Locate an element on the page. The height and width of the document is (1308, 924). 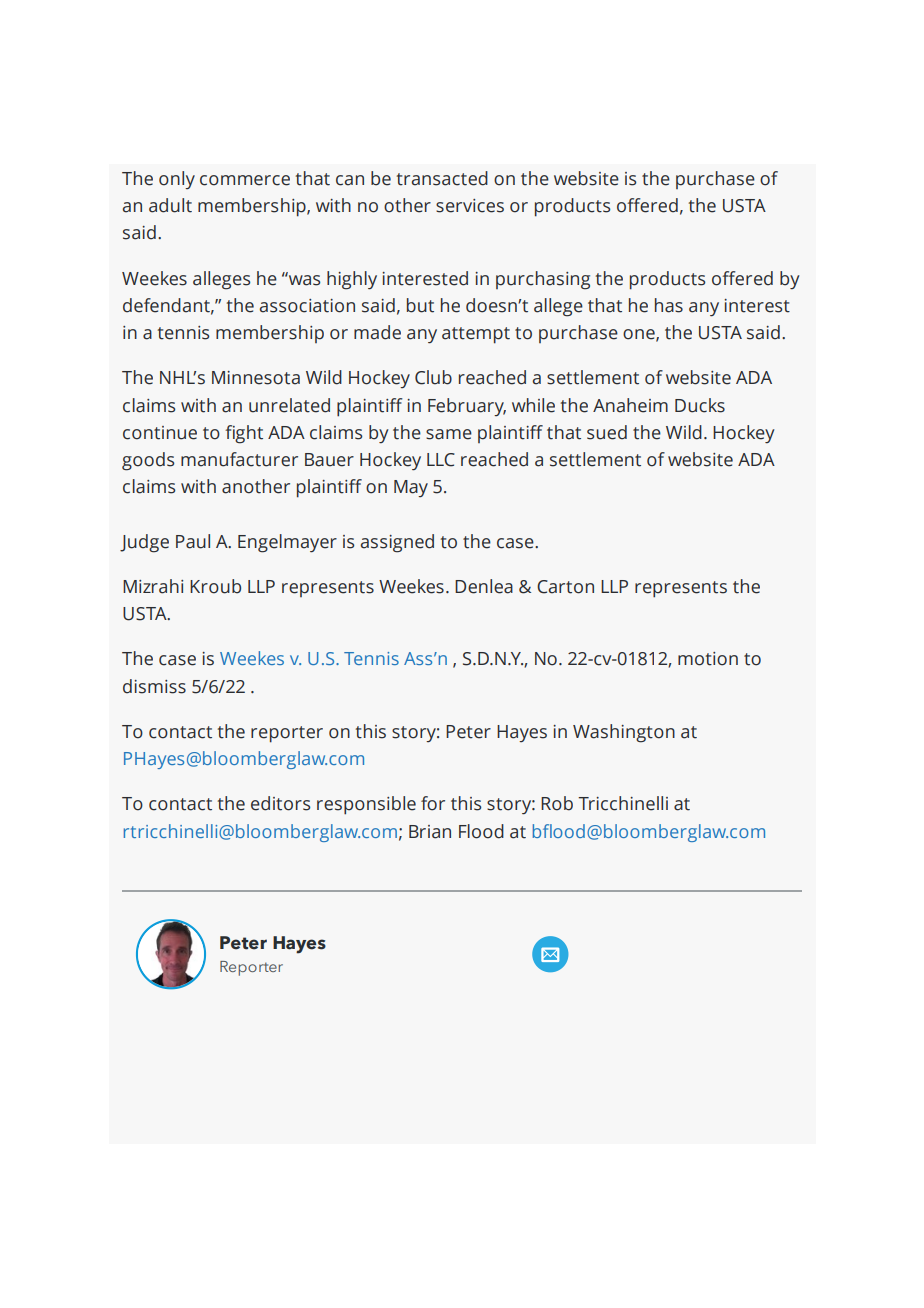
editors is located at coordinates (280, 803).
